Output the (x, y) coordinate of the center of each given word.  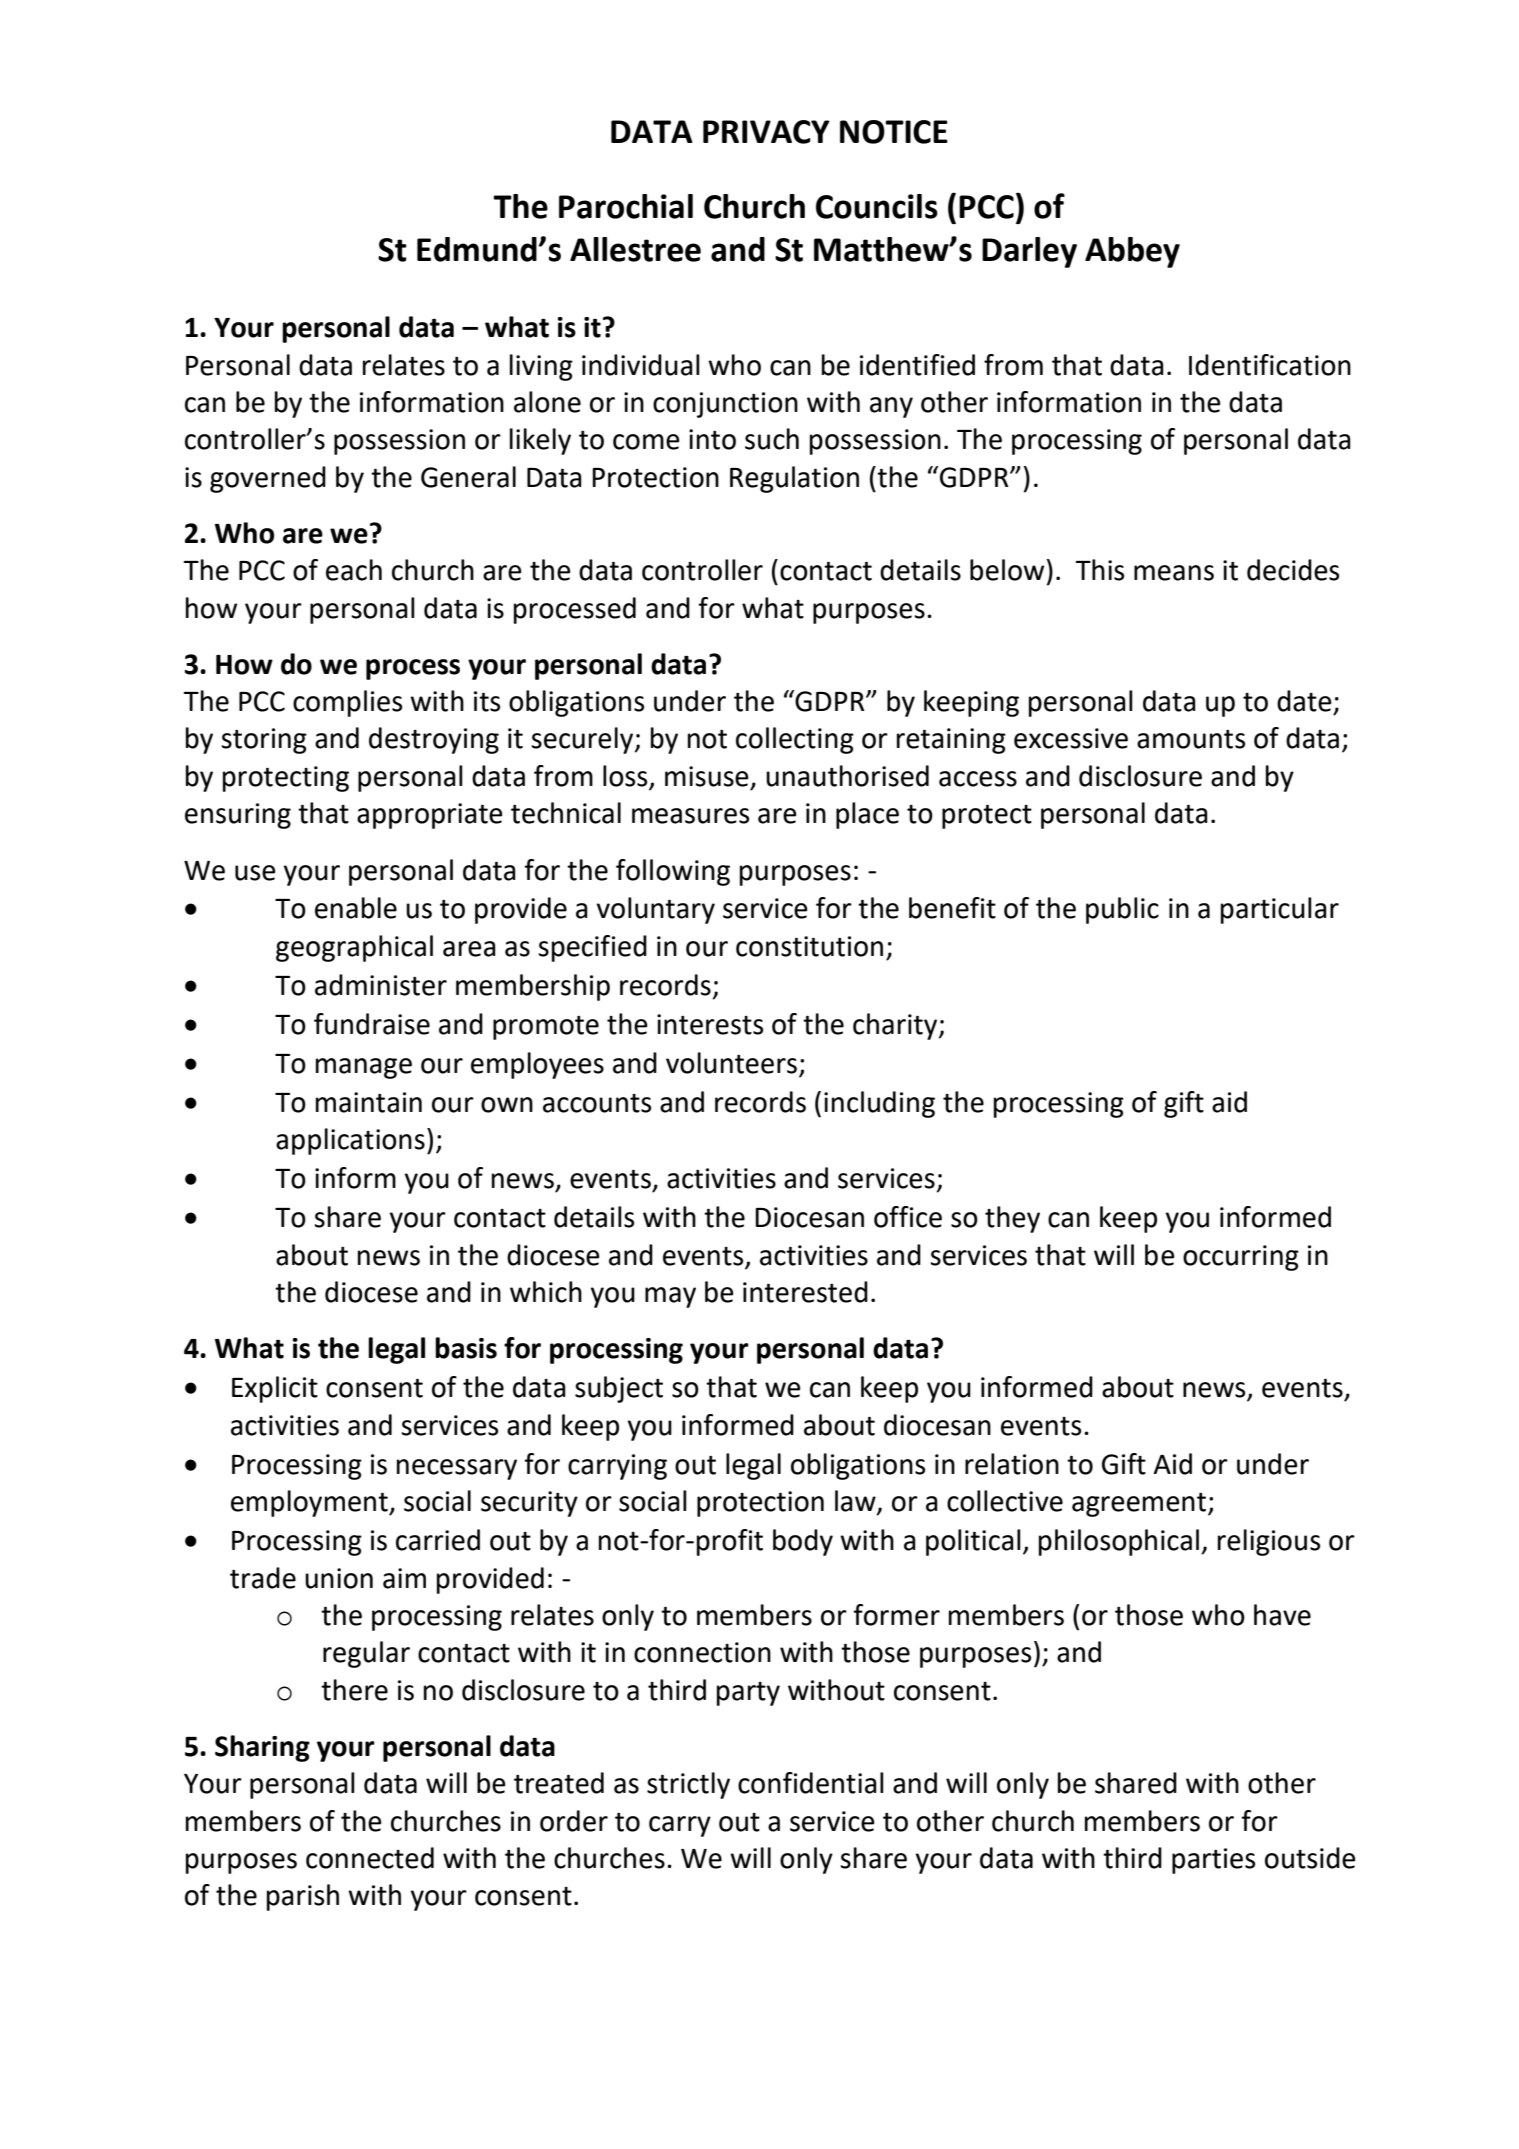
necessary (457, 1469)
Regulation (794, 479)
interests (710, 1024)
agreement (1140, 1505)
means (1174, 573)
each (354, 570)
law (856, 1502)
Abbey (1132, 252)
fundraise (372, 1024)
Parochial (626, 206)
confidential (811, 1783)
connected (370, 1858)
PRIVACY (766, 132)
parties (1213, 1861)
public (1122, 910)
